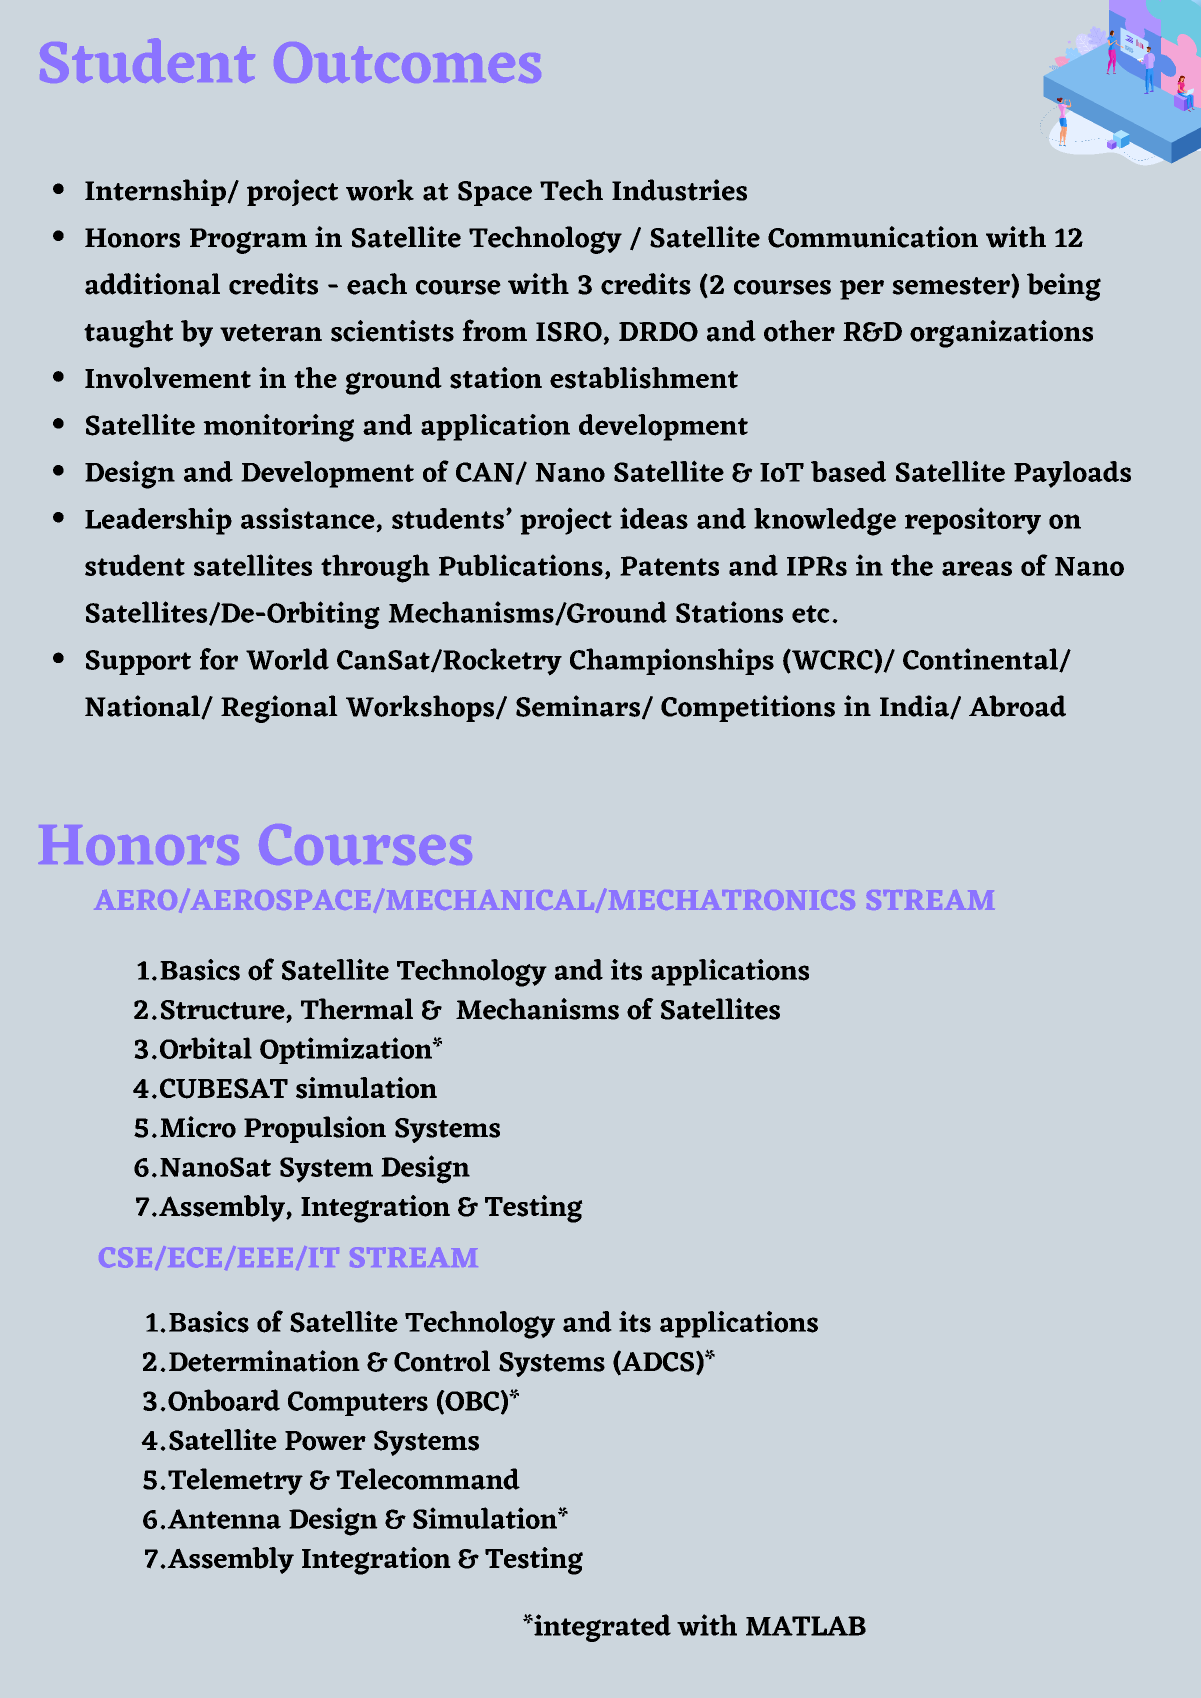  I want to click on Antenna, so click(224, 1519).
